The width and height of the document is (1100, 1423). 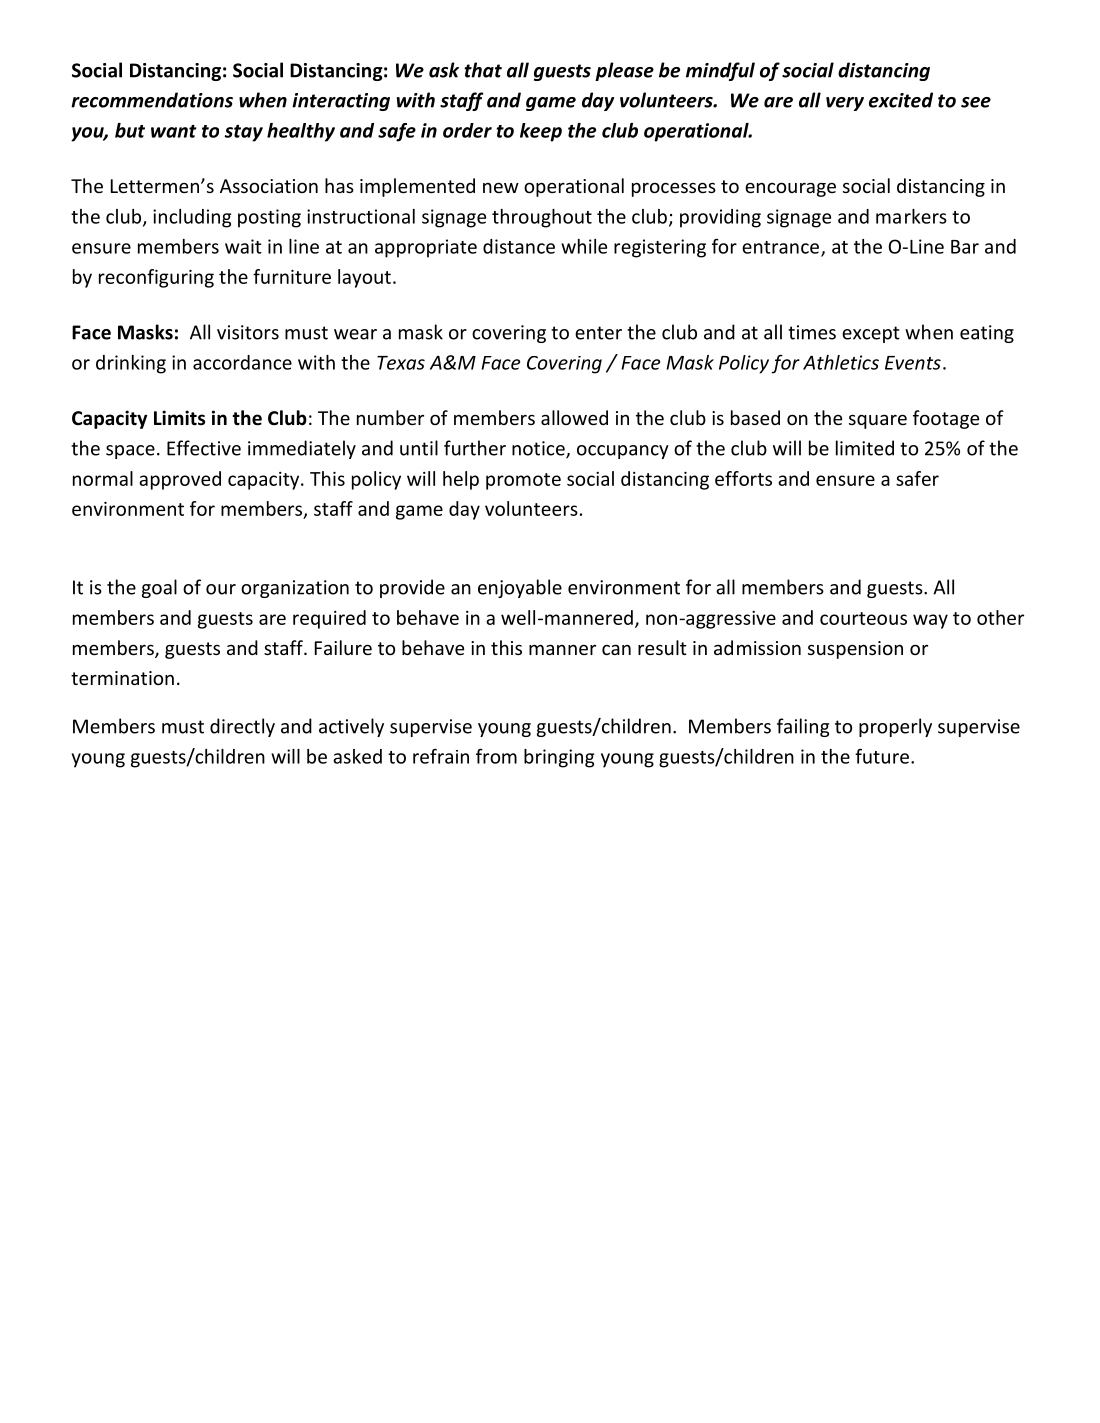 I want to click on properly, so click(x=895, y=727).
